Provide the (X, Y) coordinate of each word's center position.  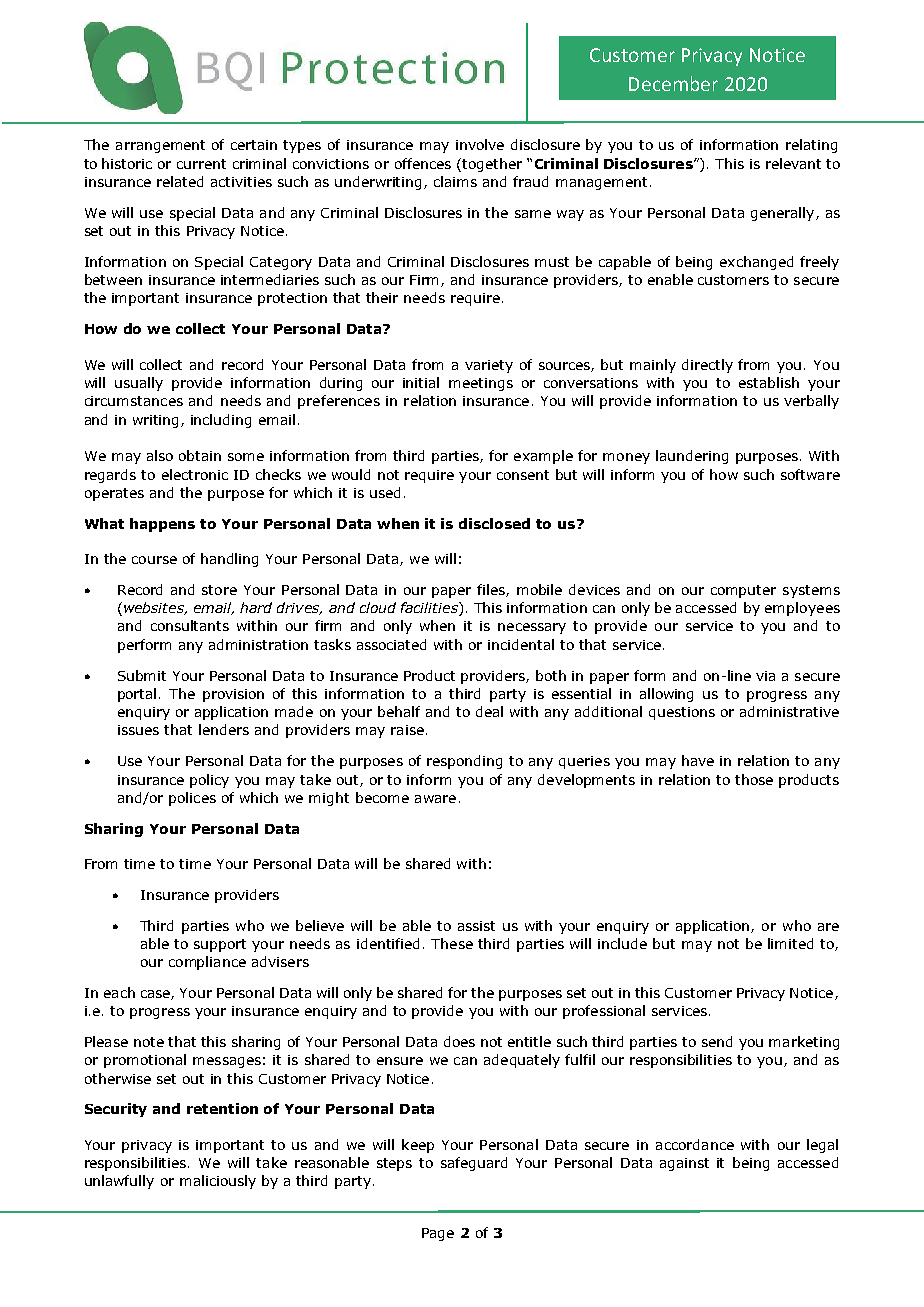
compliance (207, 963)
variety (489, 366)
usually (139, 384)
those (754, 779)
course (154, 560)
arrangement (160, 146)
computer (743, 591)
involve (480, 144)
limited (790, 943)
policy (209, 781)
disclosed (494, 523)
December (673, 83)
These (452, 943)
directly (707, 366)
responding (464, 762)
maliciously (218, 1182)
